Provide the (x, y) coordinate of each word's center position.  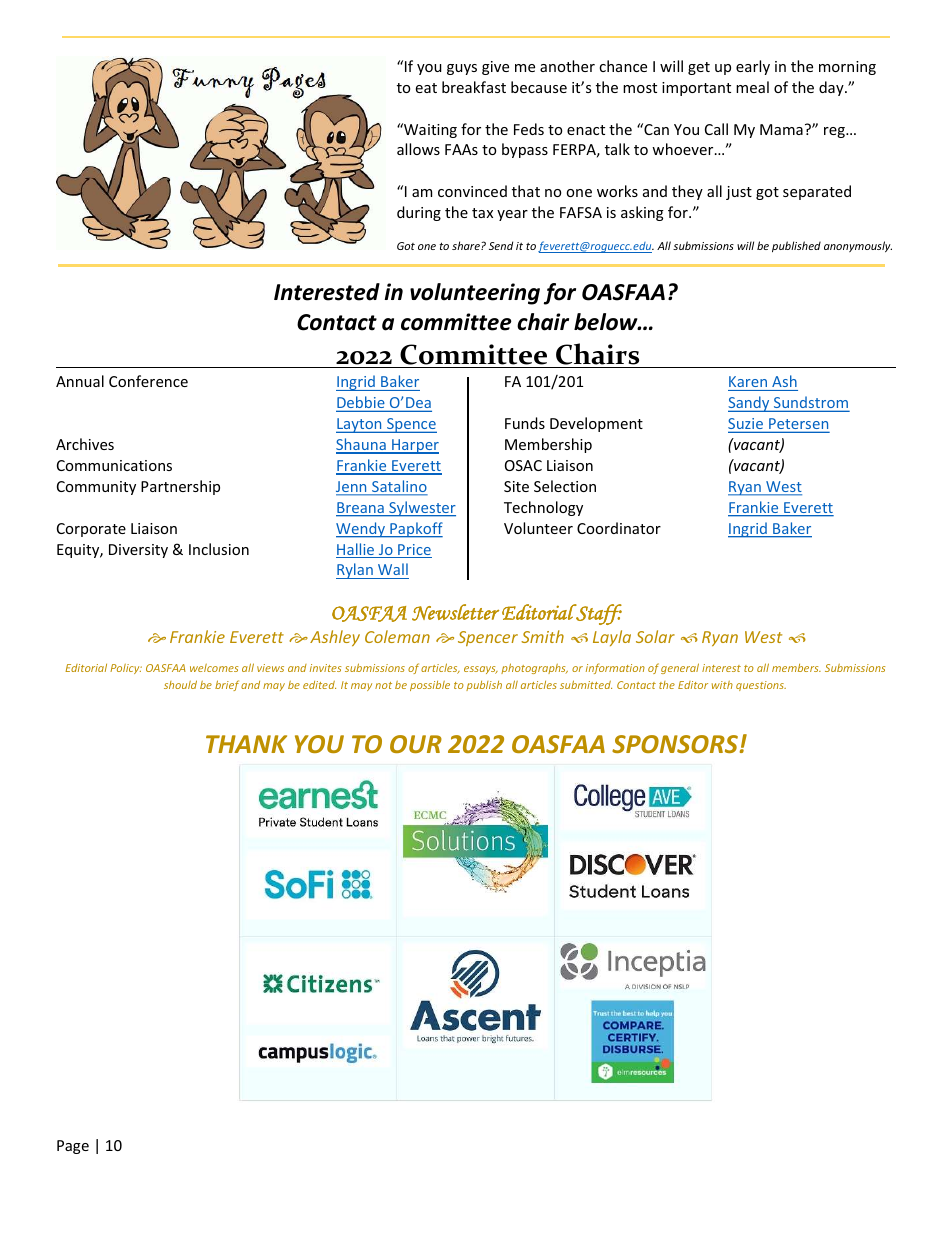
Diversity (138, 551)
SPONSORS (675, 744)
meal (752, 87)
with (722, 685)
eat (426, 88)
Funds (525, 423)
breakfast (474, 87)
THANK (246, 744)
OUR (416, 744)
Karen (748, 381)
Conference (148, 381)
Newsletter (455, 612)
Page (73, 1147)
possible (430, 686)
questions (761, 686)
